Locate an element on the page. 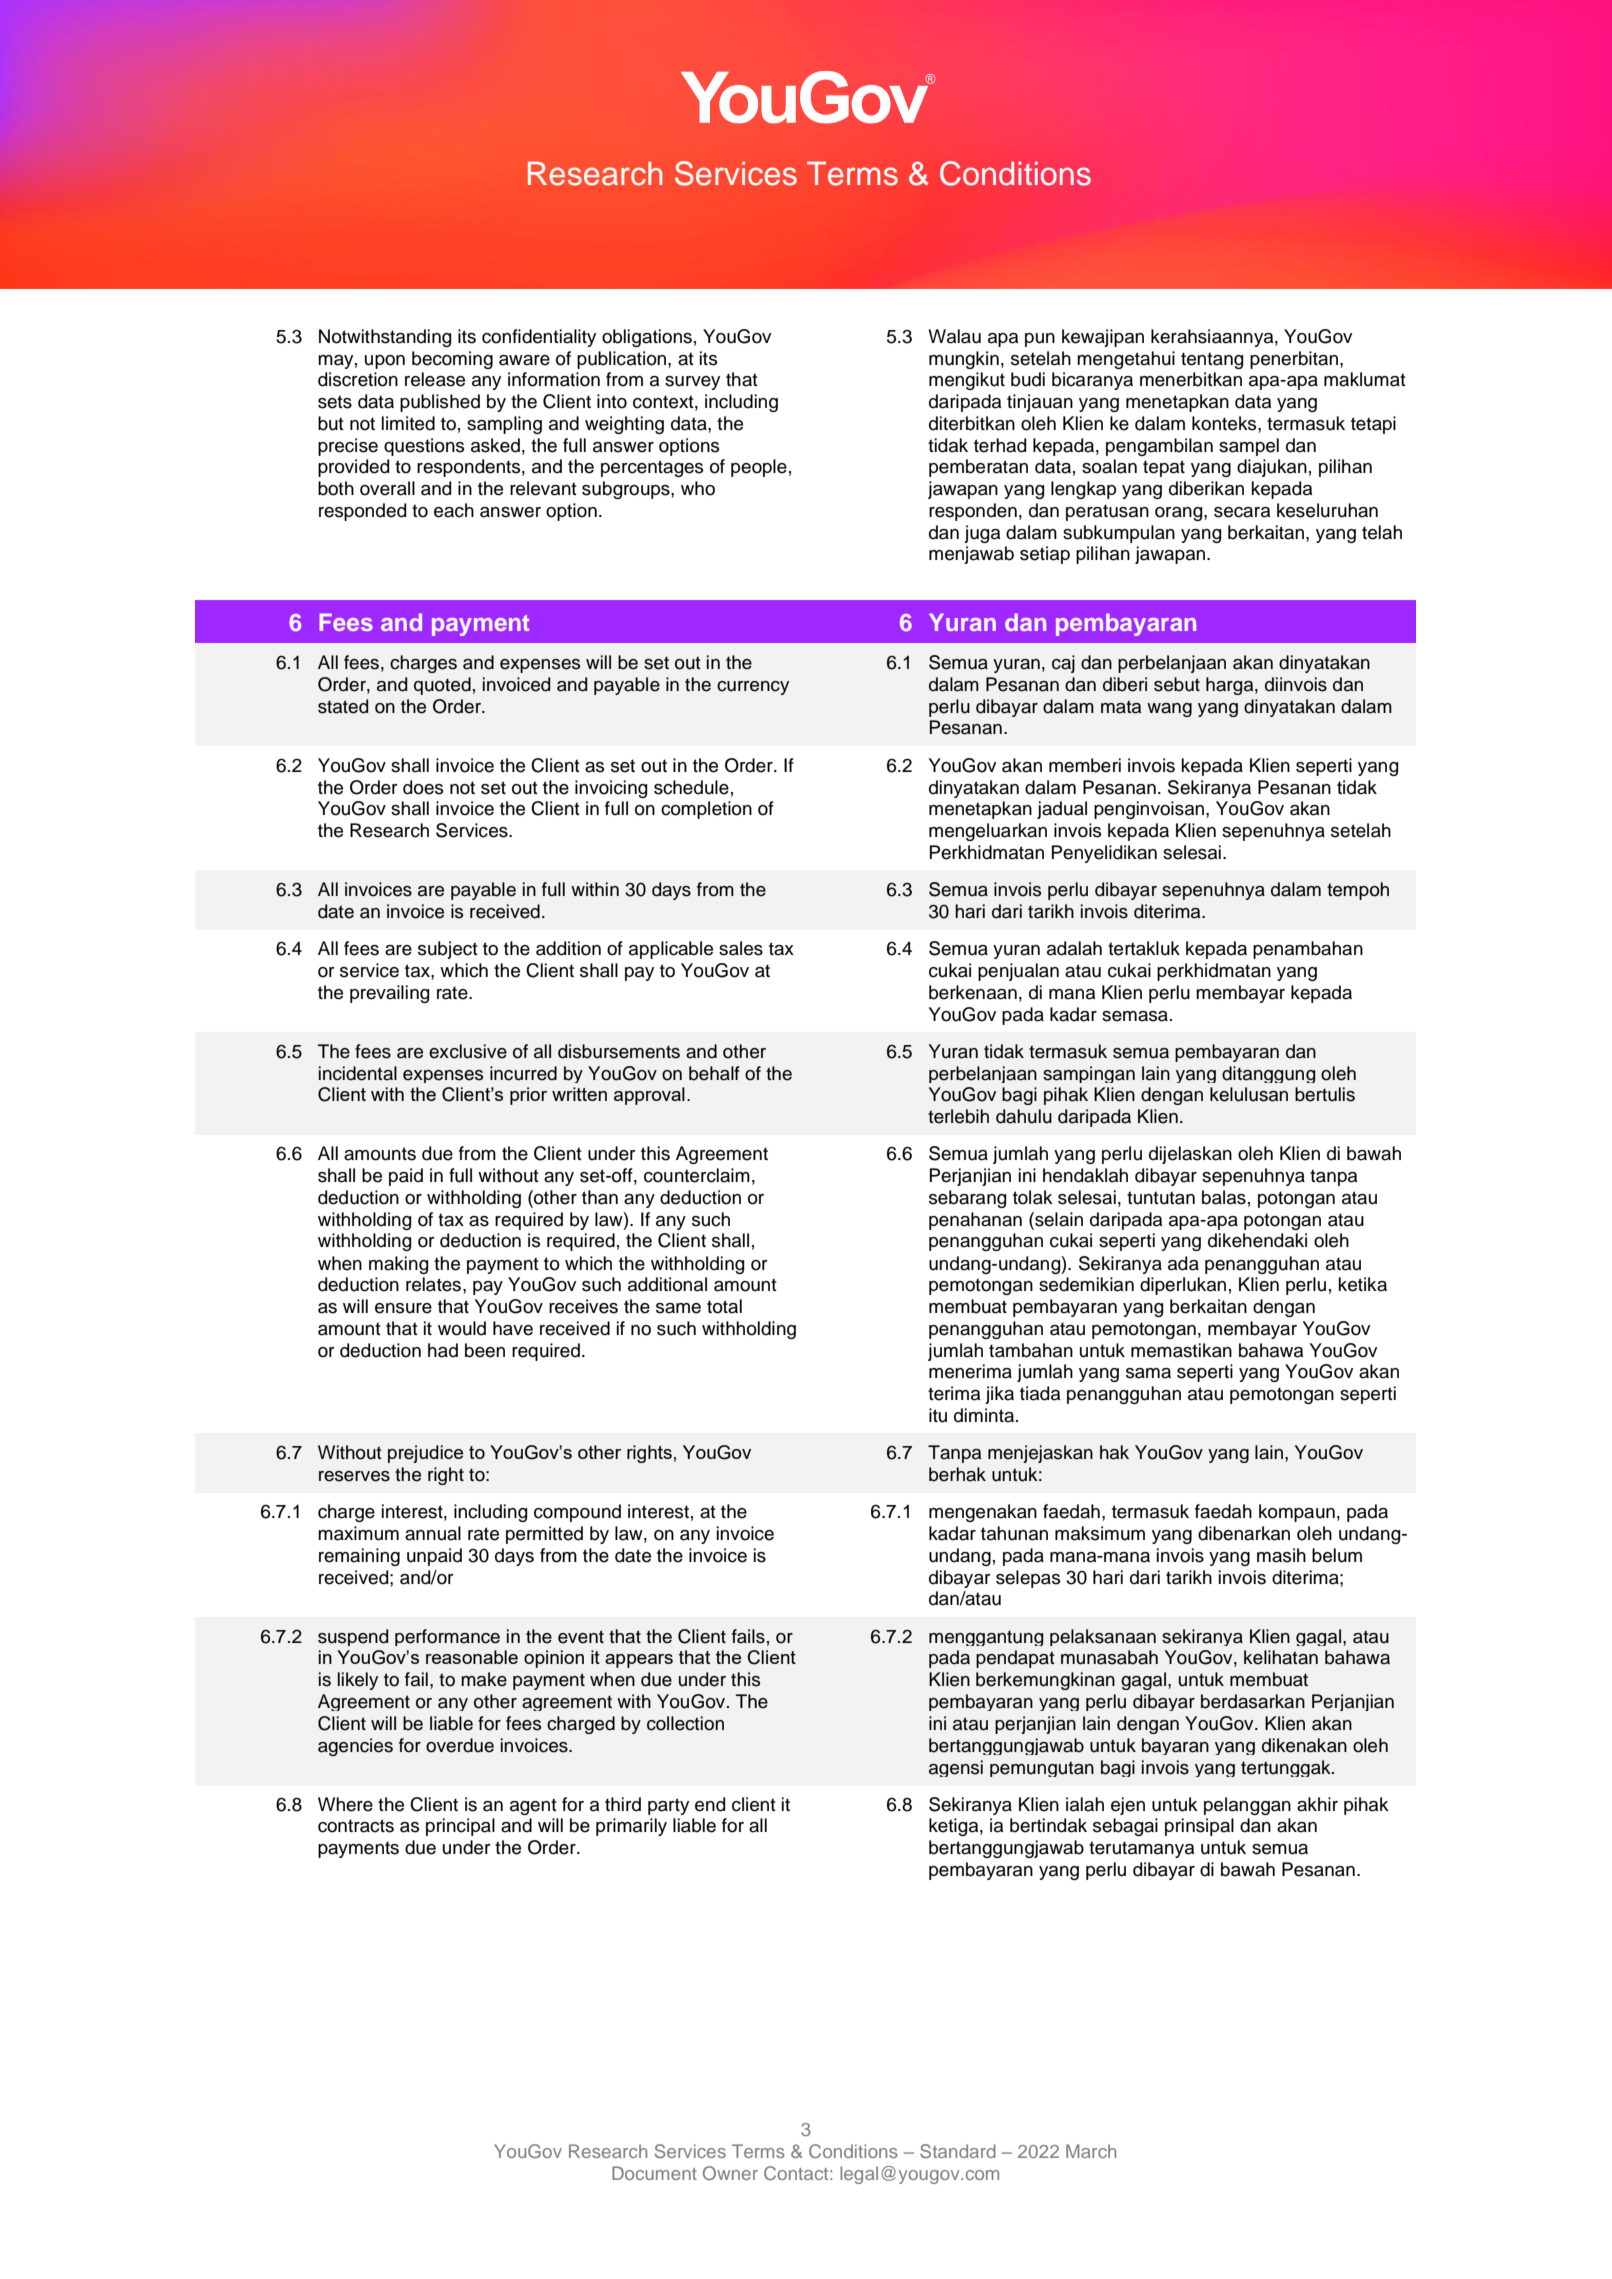  masih is located at coordinates (1281, 1555).
